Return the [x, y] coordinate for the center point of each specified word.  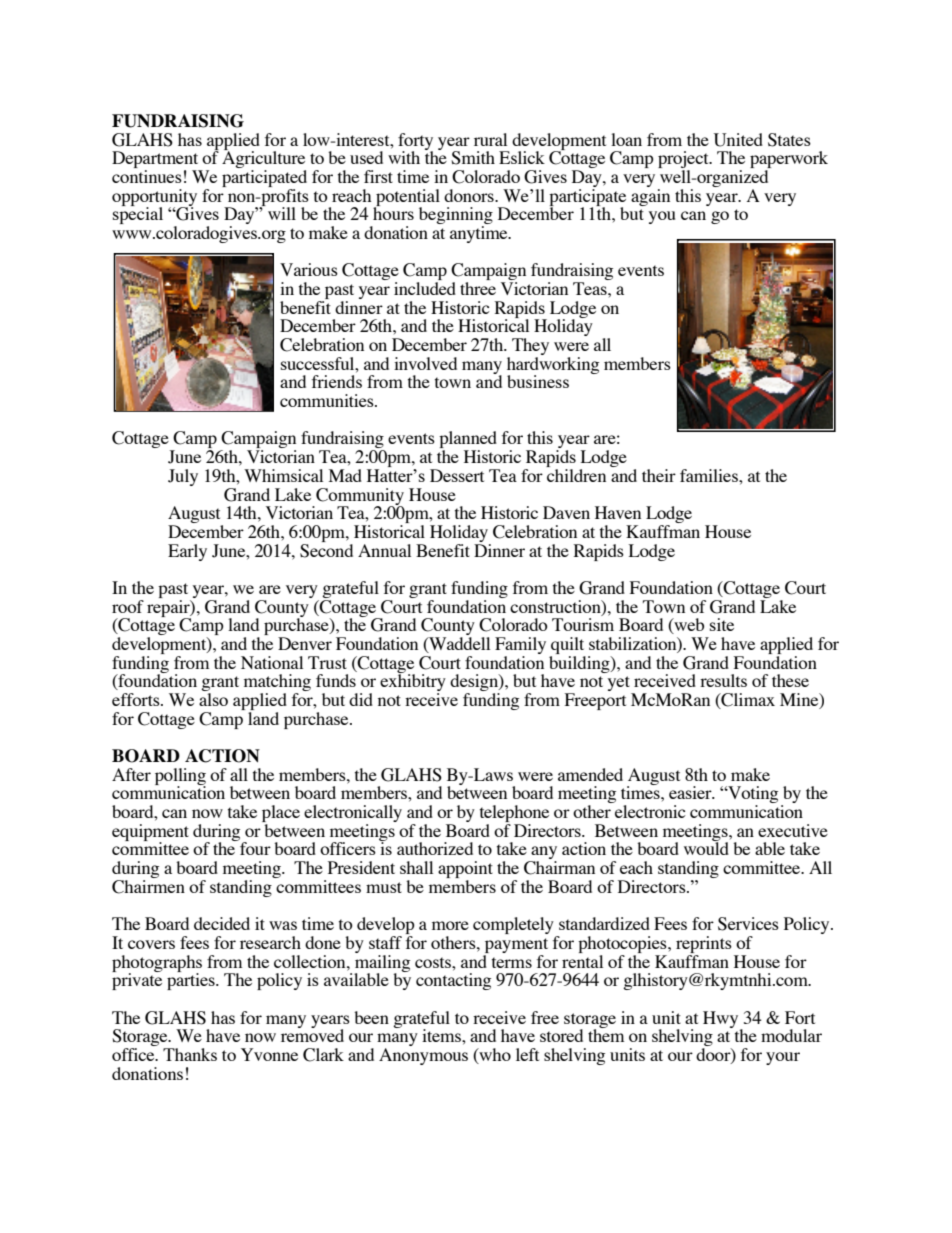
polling [180, 777]
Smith [473, 158]
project [684, 161]
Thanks [190, 1054]
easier [691, 792]
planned [468, 441]
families [710, 475]
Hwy [722, 1020]
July [183, 477]
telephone [514, 815]
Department [156, 161]
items [442, 1035]
